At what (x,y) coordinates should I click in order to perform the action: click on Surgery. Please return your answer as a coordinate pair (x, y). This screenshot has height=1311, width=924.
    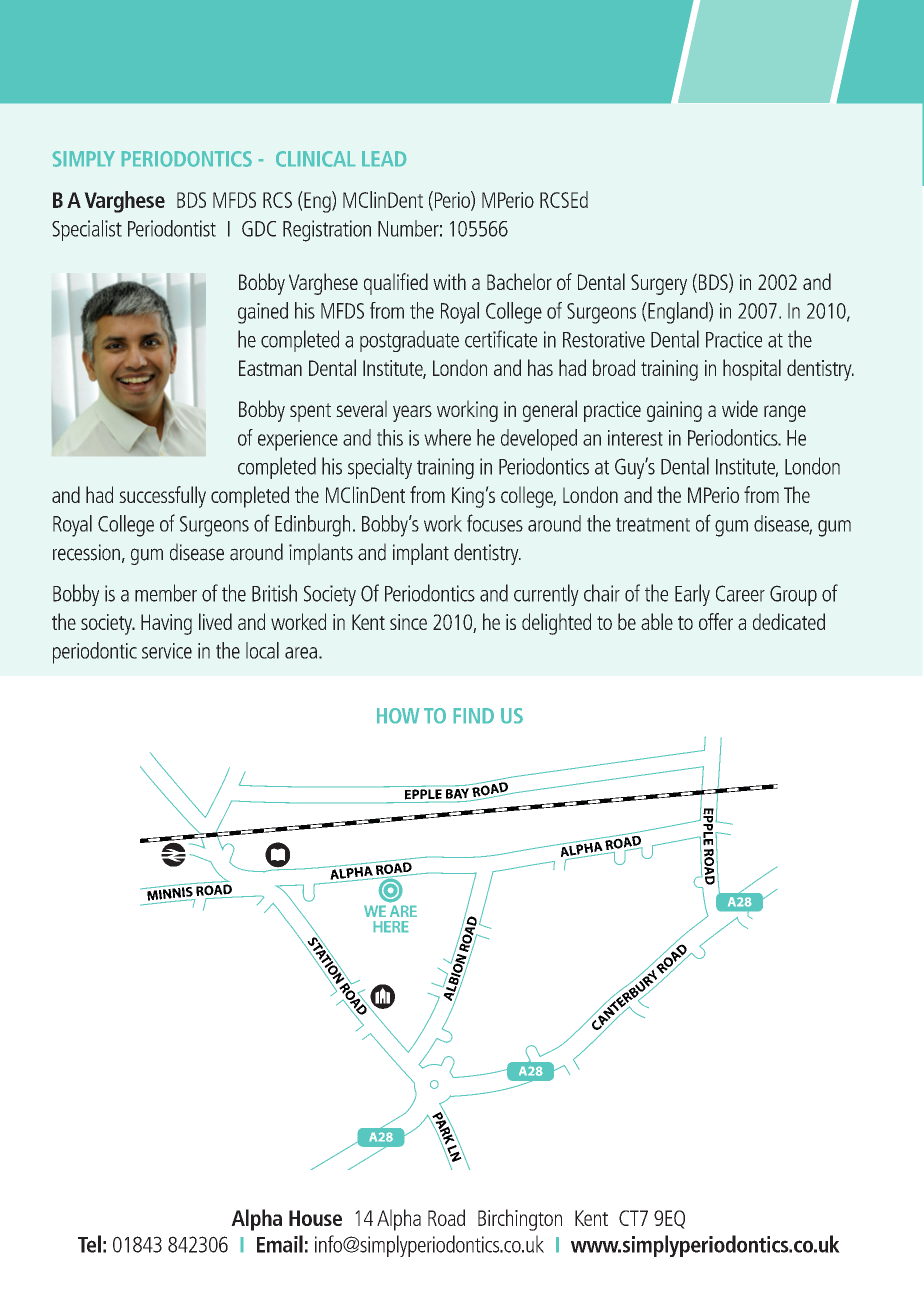
    Looking at the image, I should click on (659, 284).
